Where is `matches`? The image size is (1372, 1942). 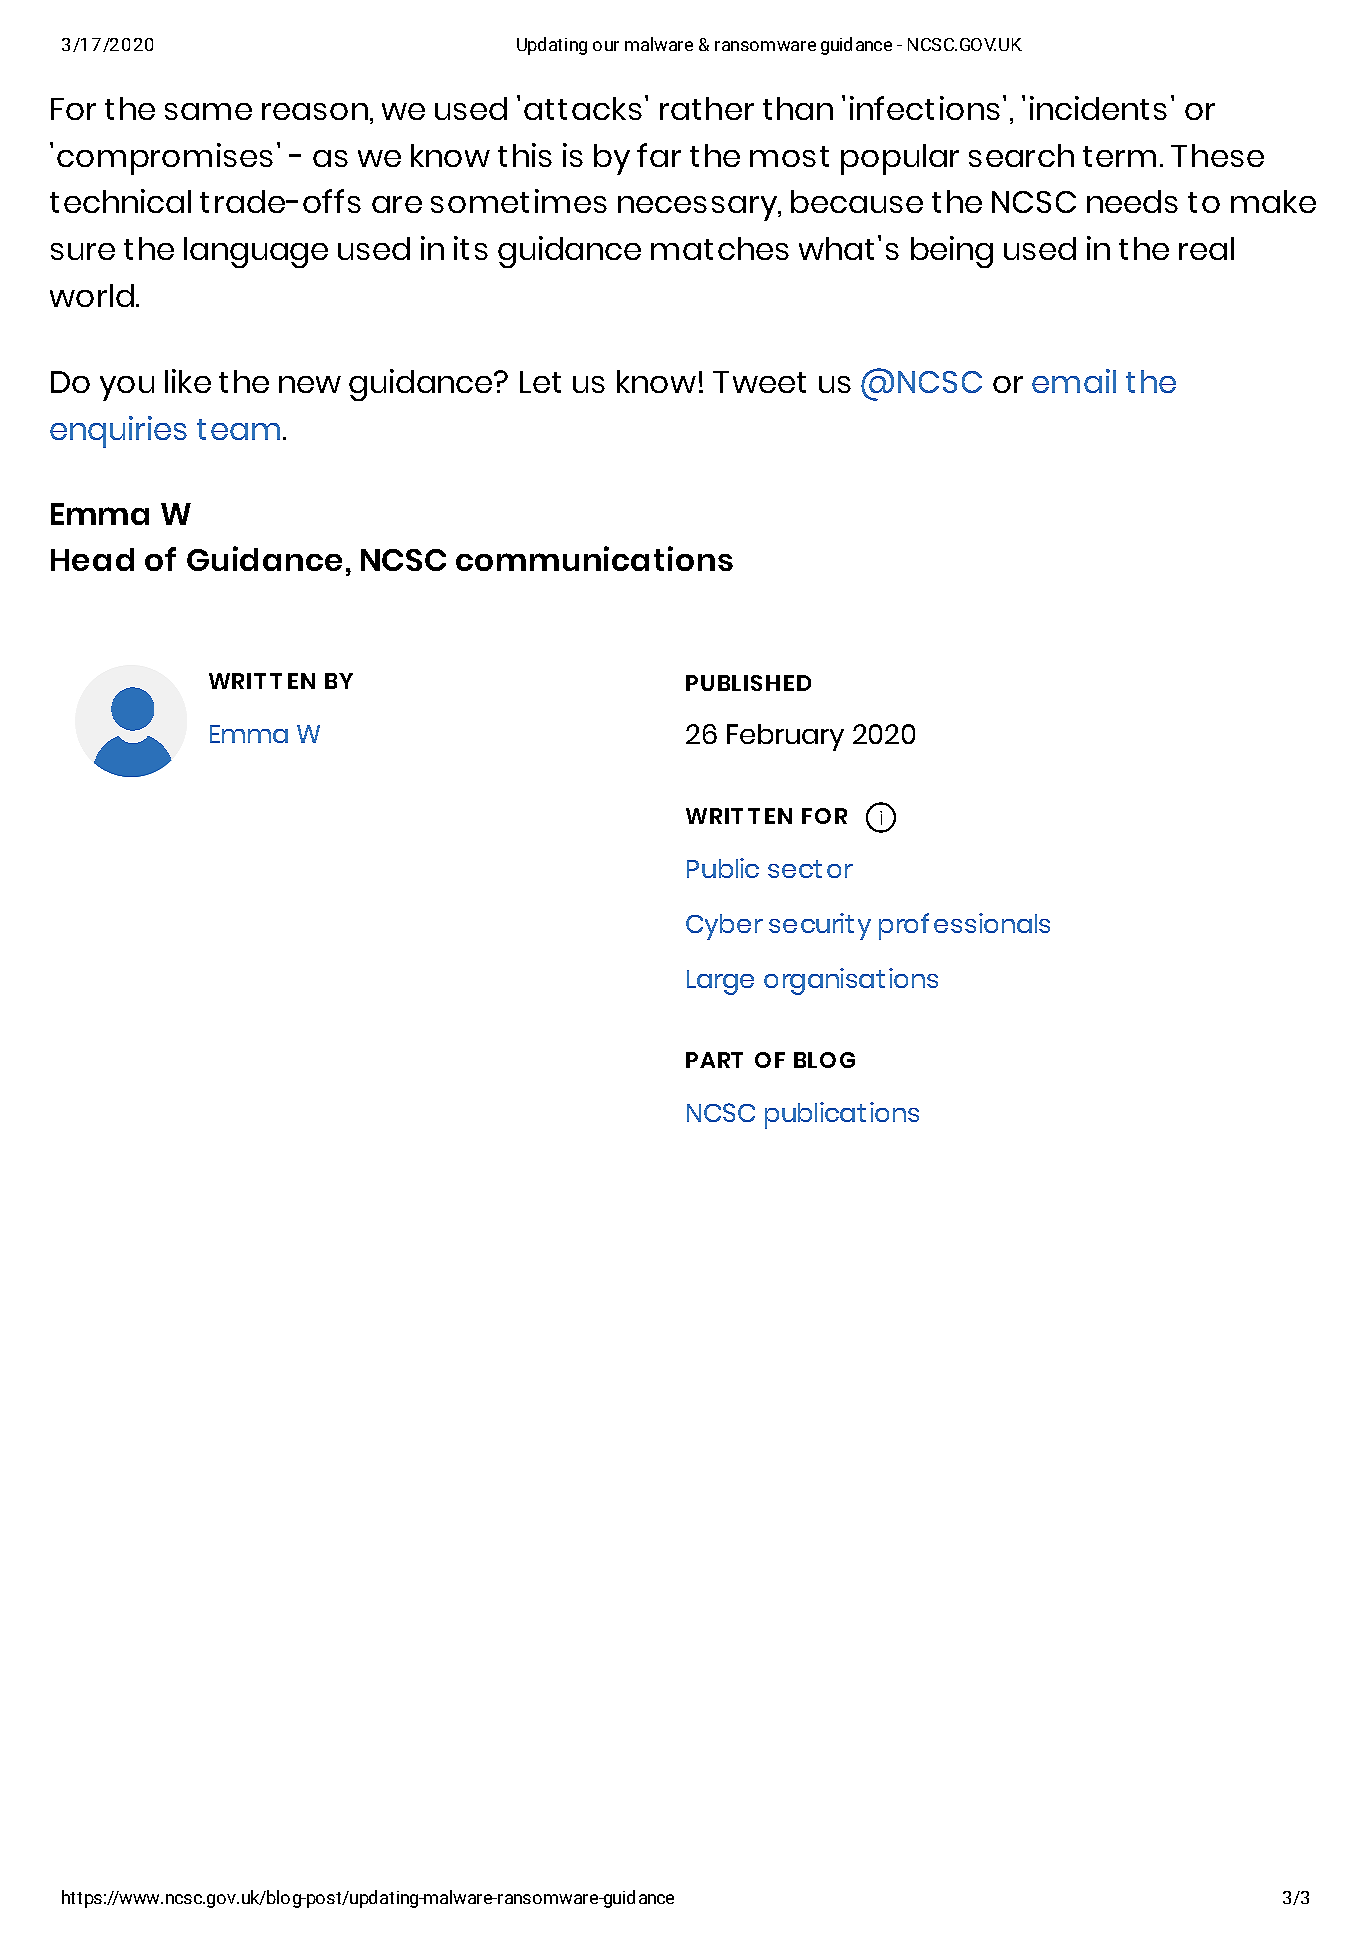 matches is located at coordinates (720, 248).
